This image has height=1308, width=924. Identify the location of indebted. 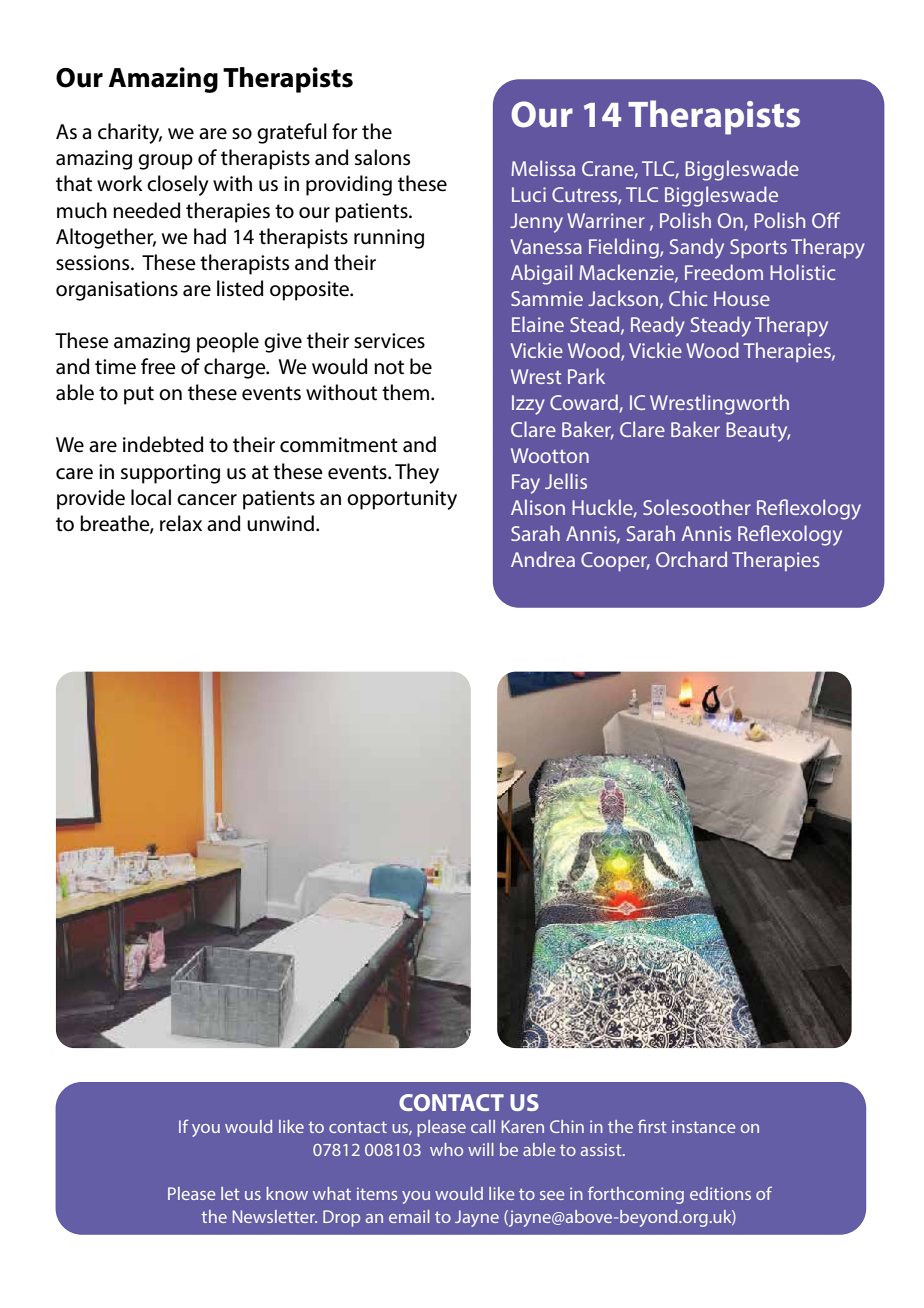
(163, 444).
